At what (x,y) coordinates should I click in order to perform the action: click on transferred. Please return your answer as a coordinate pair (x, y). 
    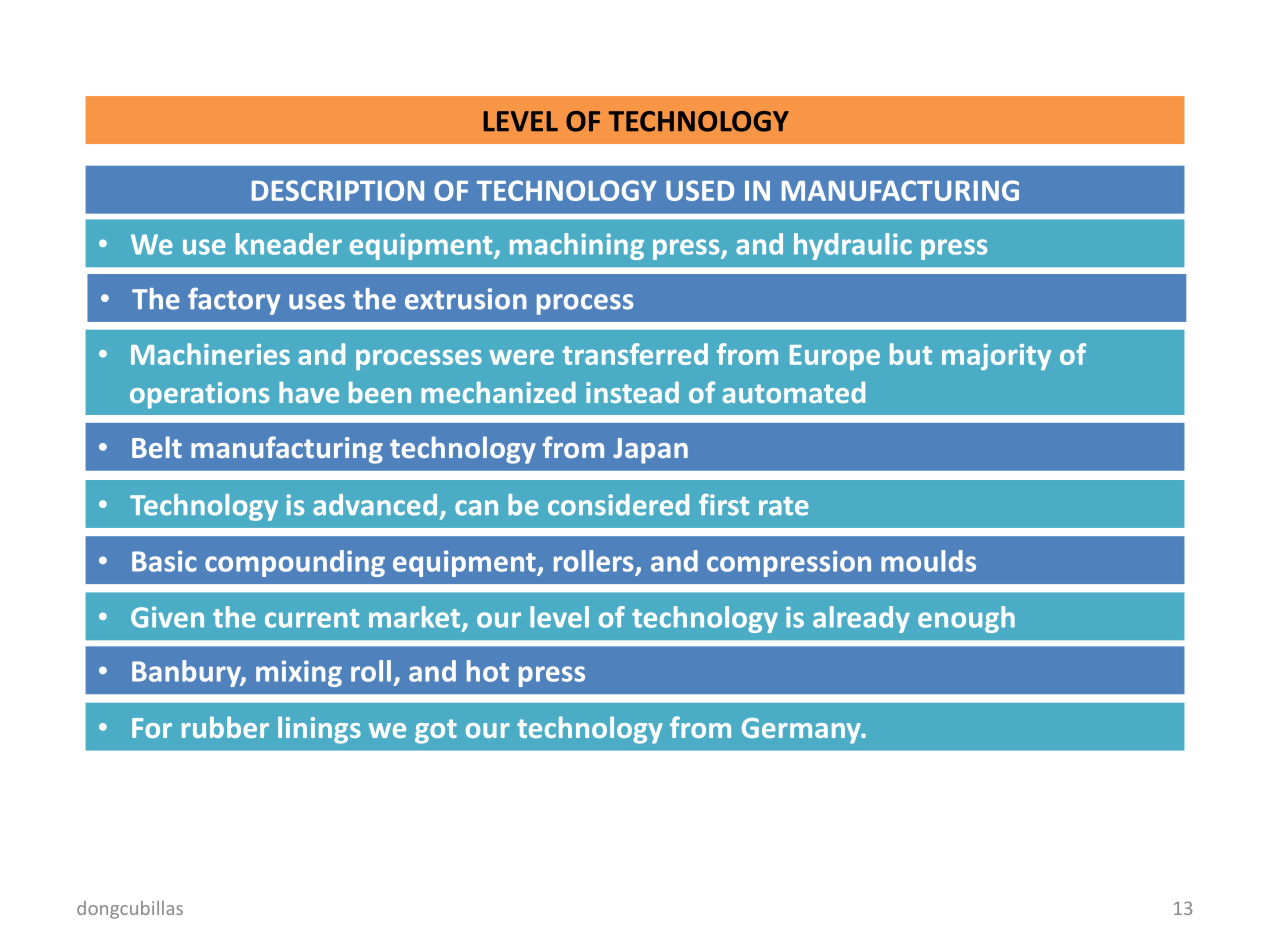
    Looking at the image, I should click on (635, 354).
